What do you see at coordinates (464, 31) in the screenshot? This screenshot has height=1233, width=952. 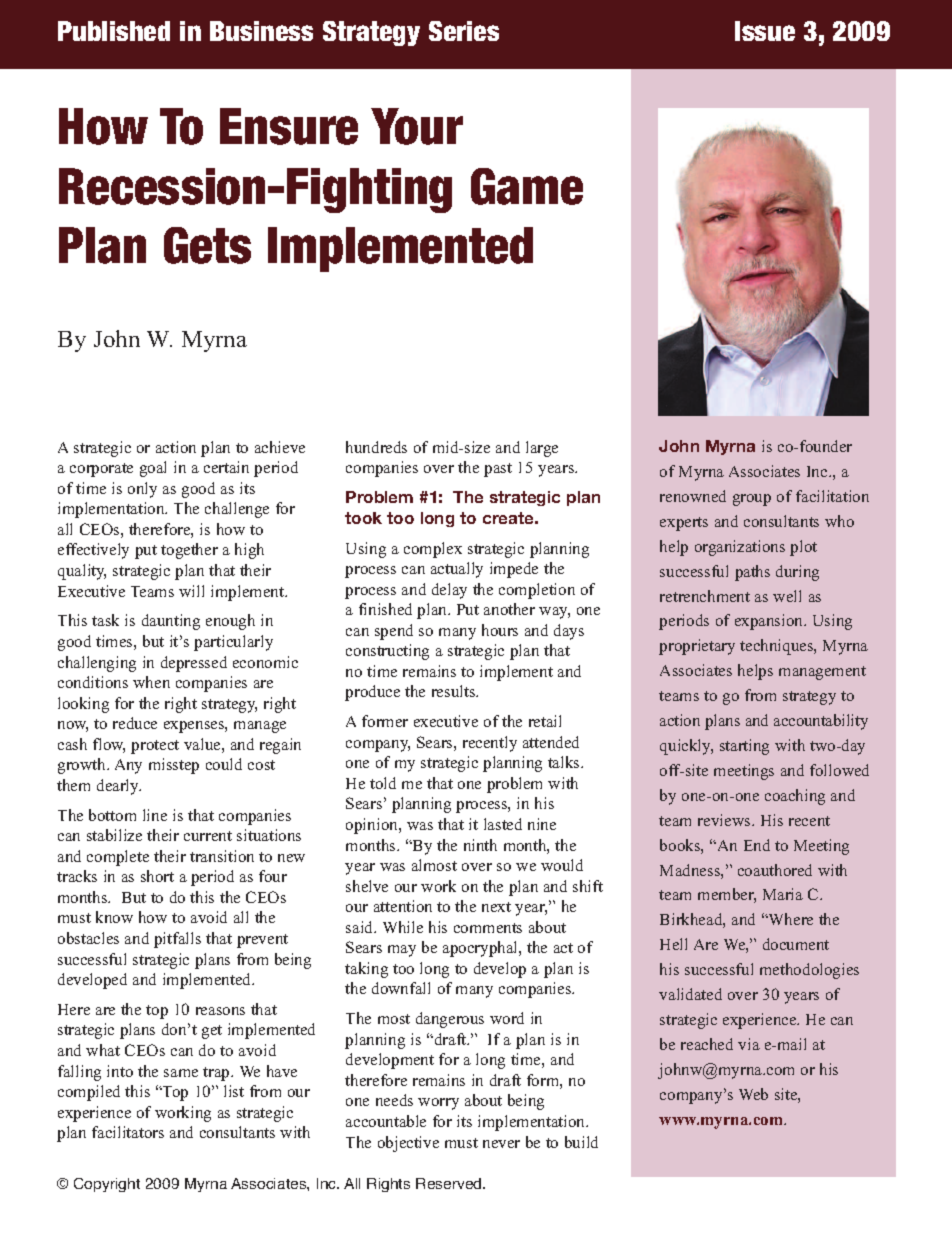 I see `Series` at bounding box center [464, 31].
